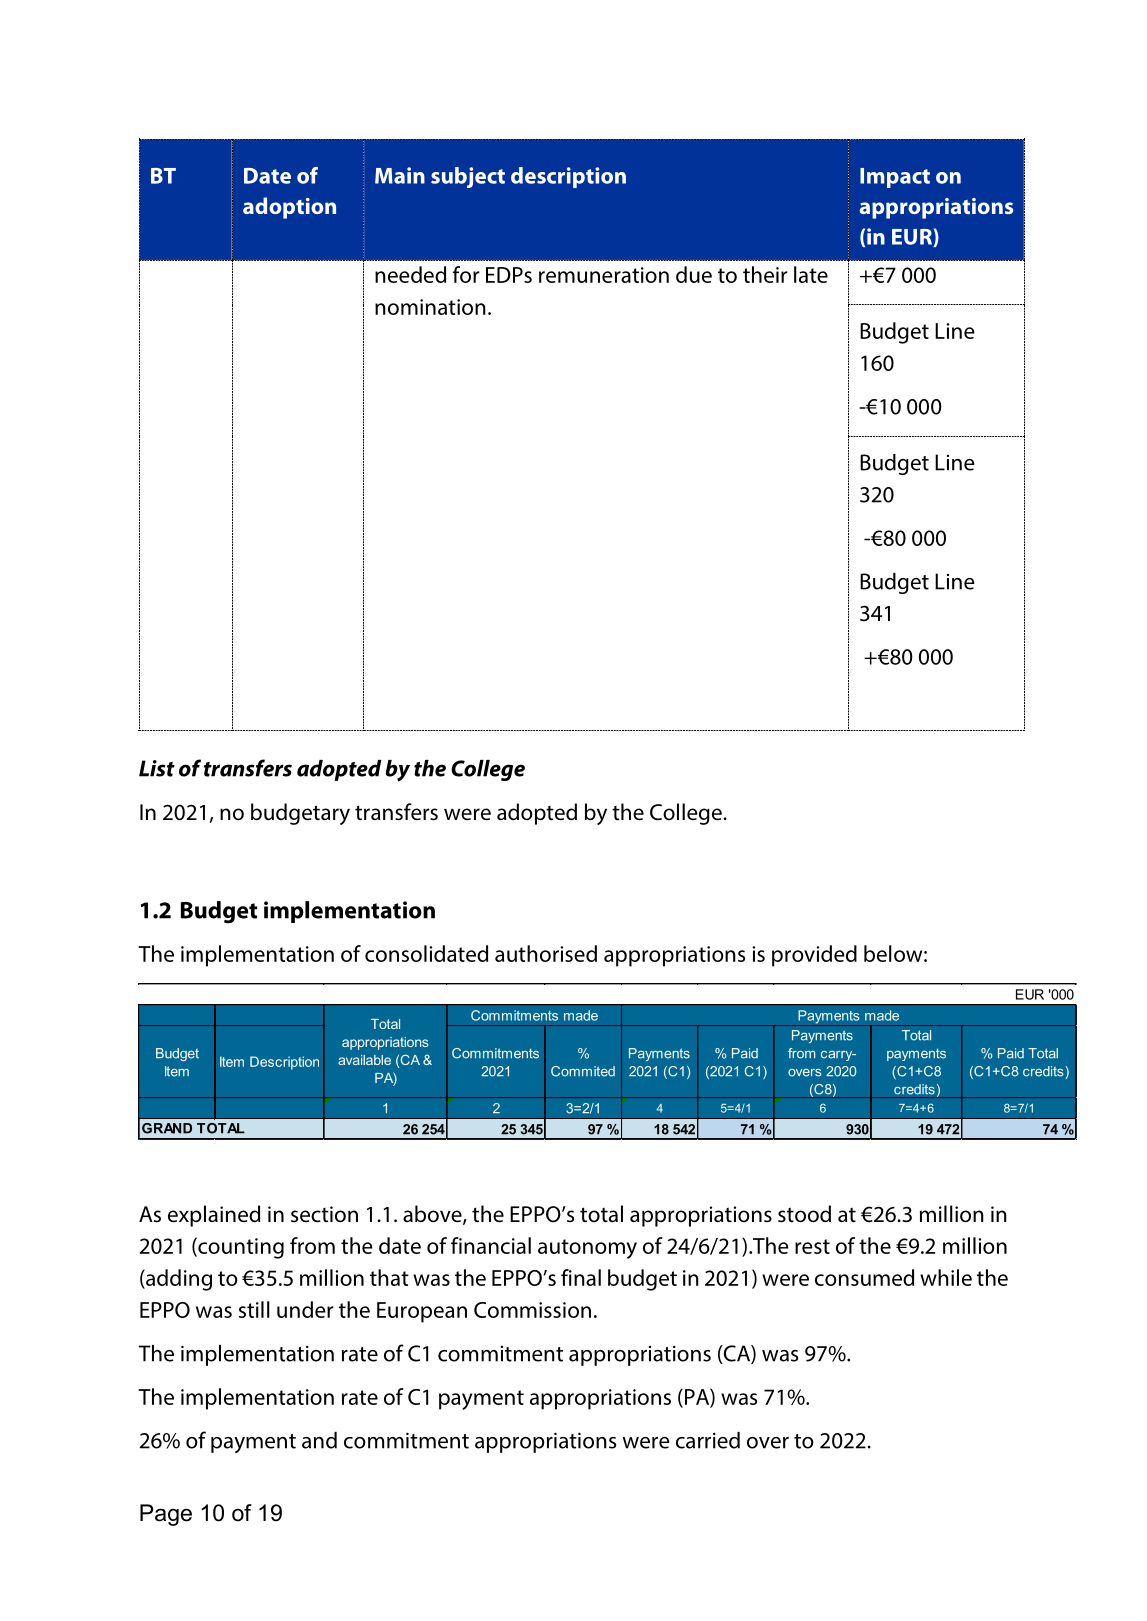 This document has height=1621, width=1147. What do you see at coordinates (364, 1060) in the document?
I see `available` at bounding box center [364, 1060].
